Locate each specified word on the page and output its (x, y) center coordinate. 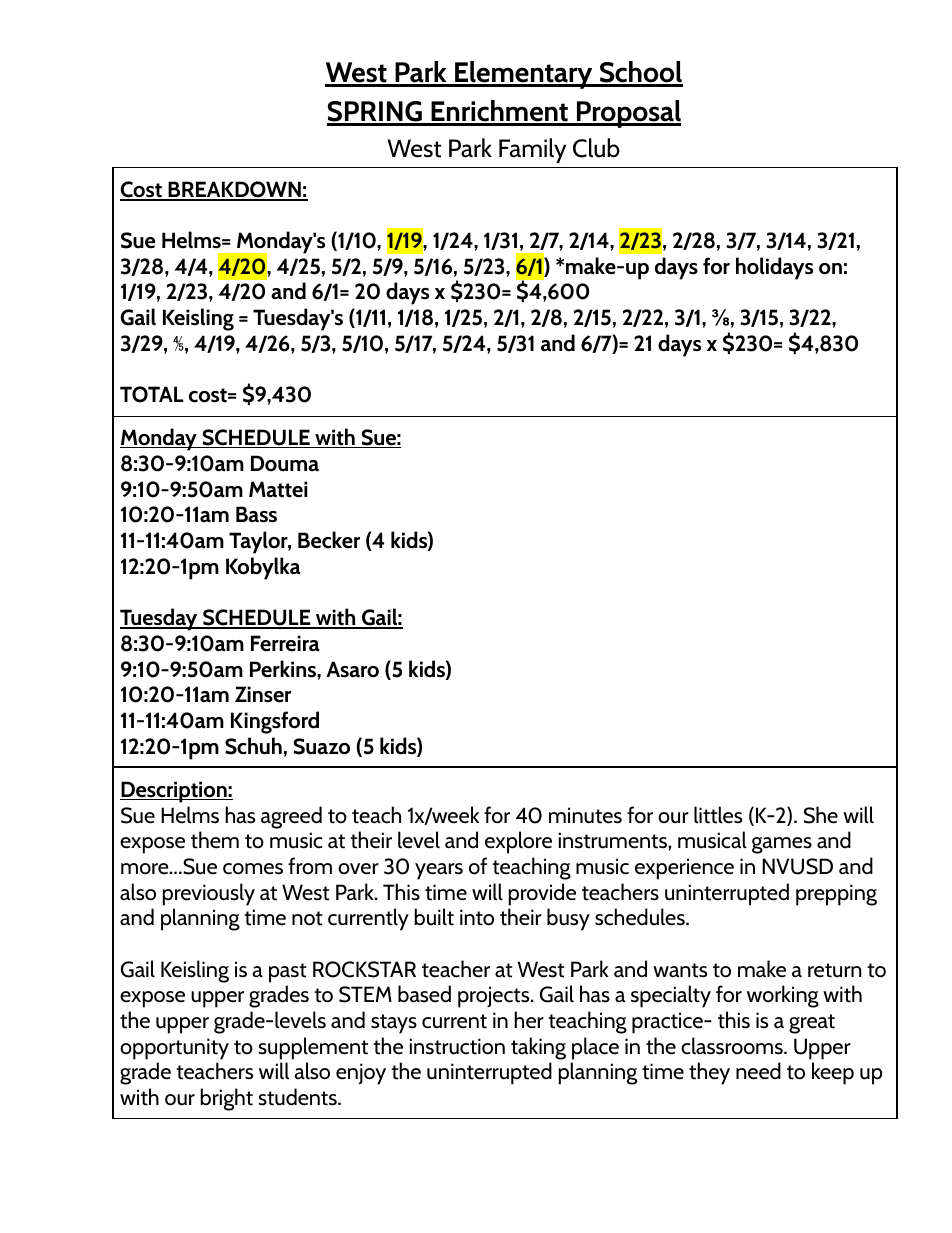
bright (226, 1099)
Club (596, 148)
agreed (291, 817)
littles (718, 815)
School (640, 73)
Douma (285, 463)
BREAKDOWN (234, 190)
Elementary (524, 75)
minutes (585, 815)
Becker (329, 540)
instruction (457, 1046)
